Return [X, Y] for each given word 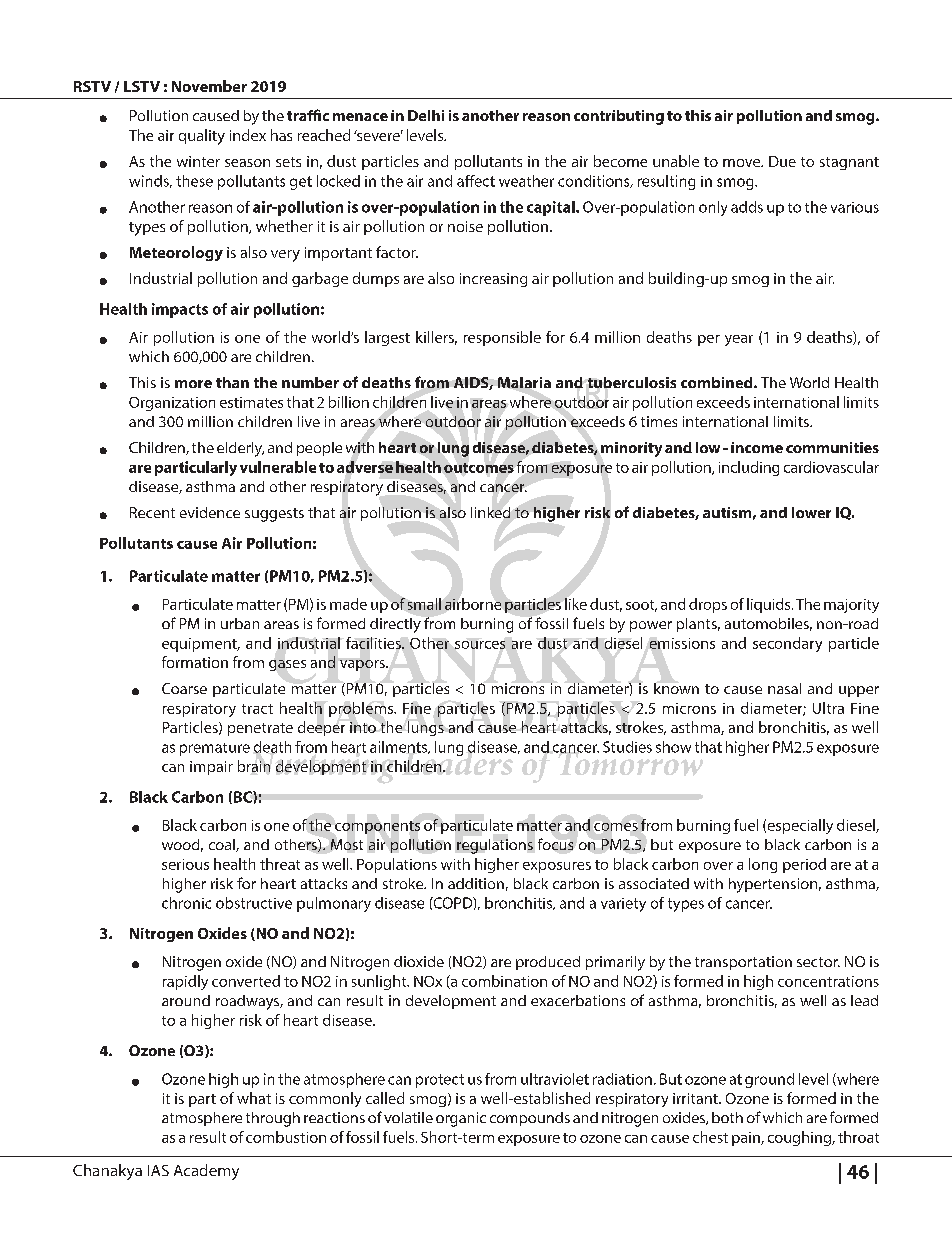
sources [480, 645]
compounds [530, 1119]
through [273, 1119]
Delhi [426, 115]
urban [240, 623]
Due [782, 161]
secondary [787, 644]
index [248, 135]
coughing [801, 1138]
